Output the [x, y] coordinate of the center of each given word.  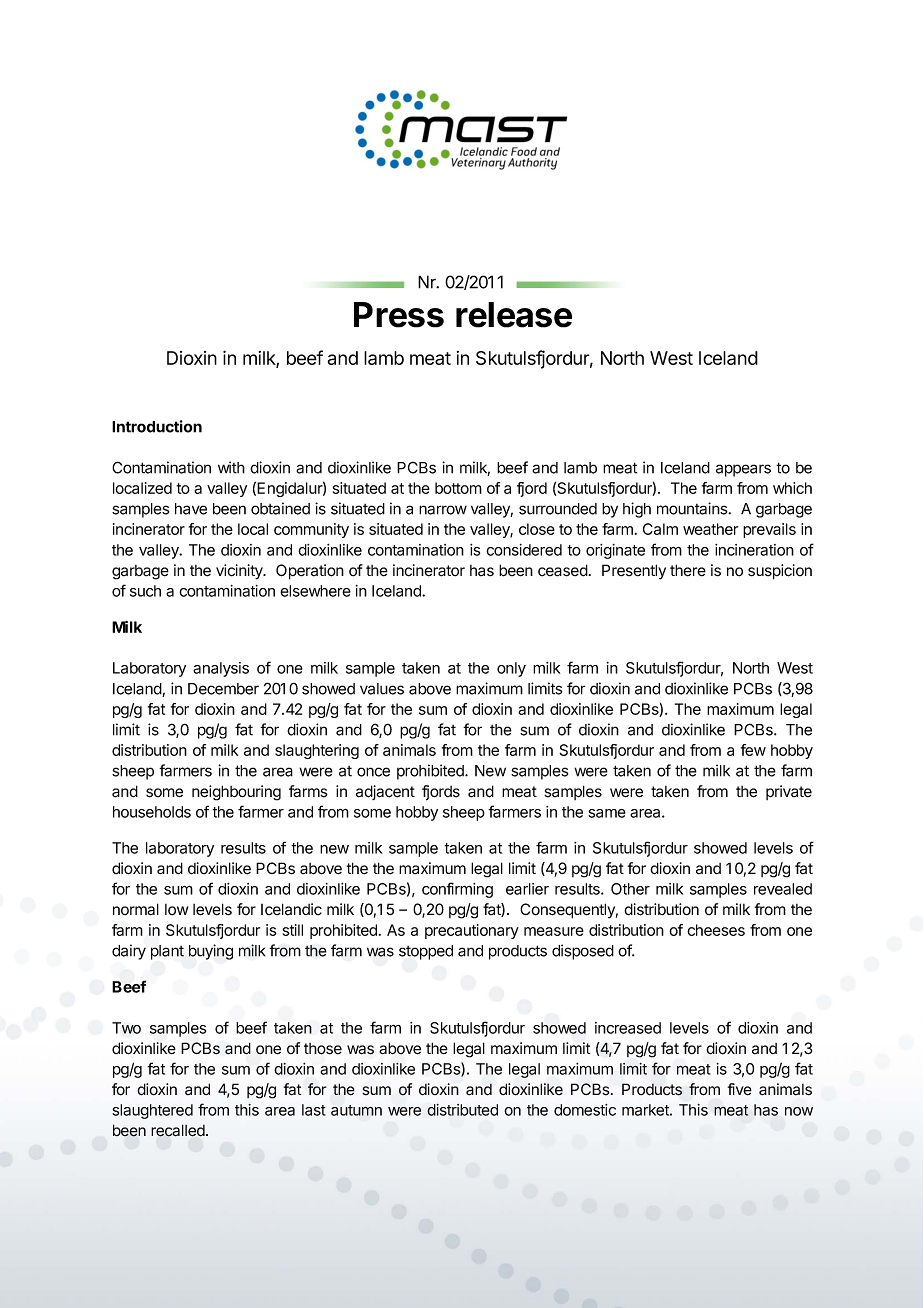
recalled [179, 1130]
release [514, 315]
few [753, 750]
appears [743, 470]
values [382, 689]
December [223, 689]
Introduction [157, 426]
